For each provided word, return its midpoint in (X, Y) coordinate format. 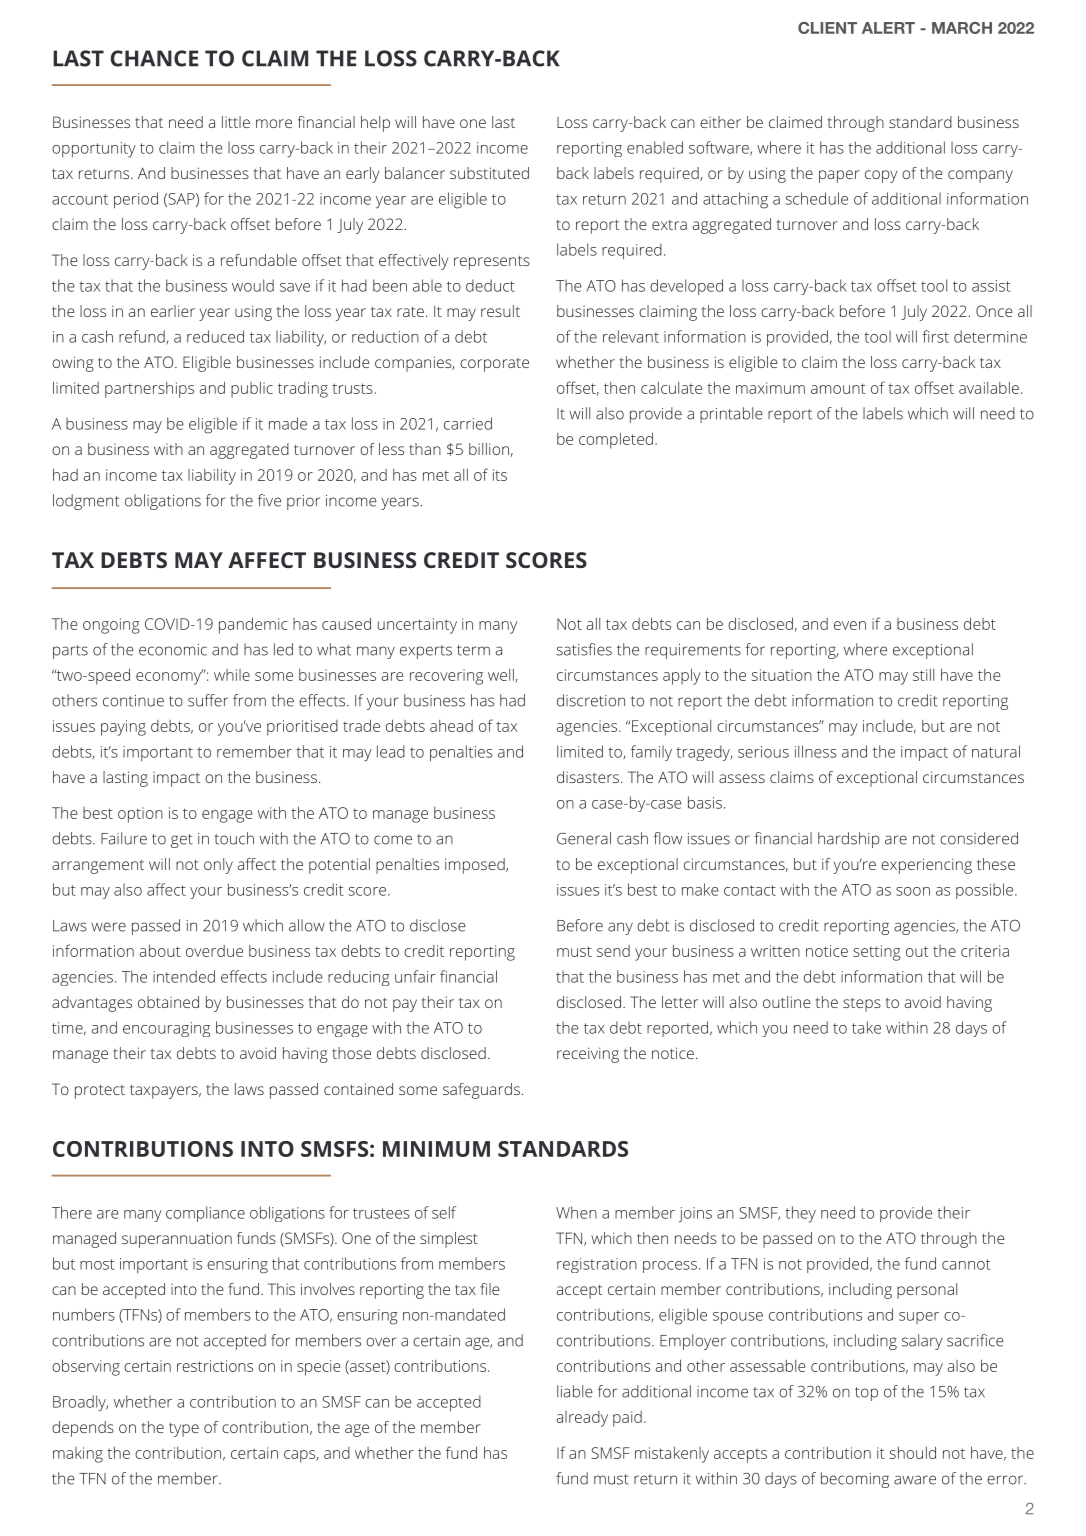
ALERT (888, 28)
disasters (588, 777)
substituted (489, 173)
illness (816, 751)
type (184, 1430)
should (913, 1452)
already (582, 1419)
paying (123, 728)
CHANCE (154, 58)
